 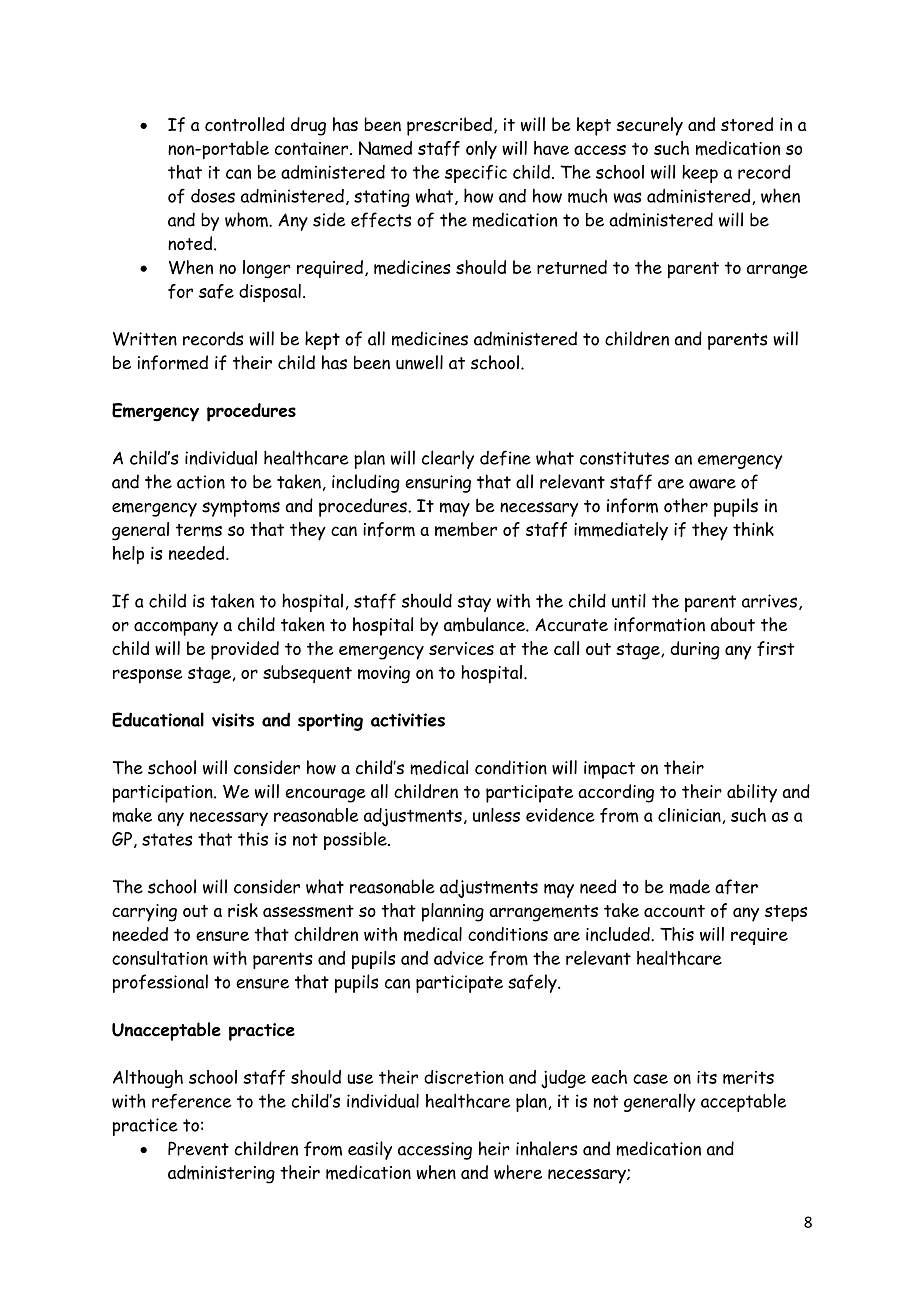 What do you see at coordinates (245, 650) in the screenshot?
I see `provided` at bounding box center [245, 650].
